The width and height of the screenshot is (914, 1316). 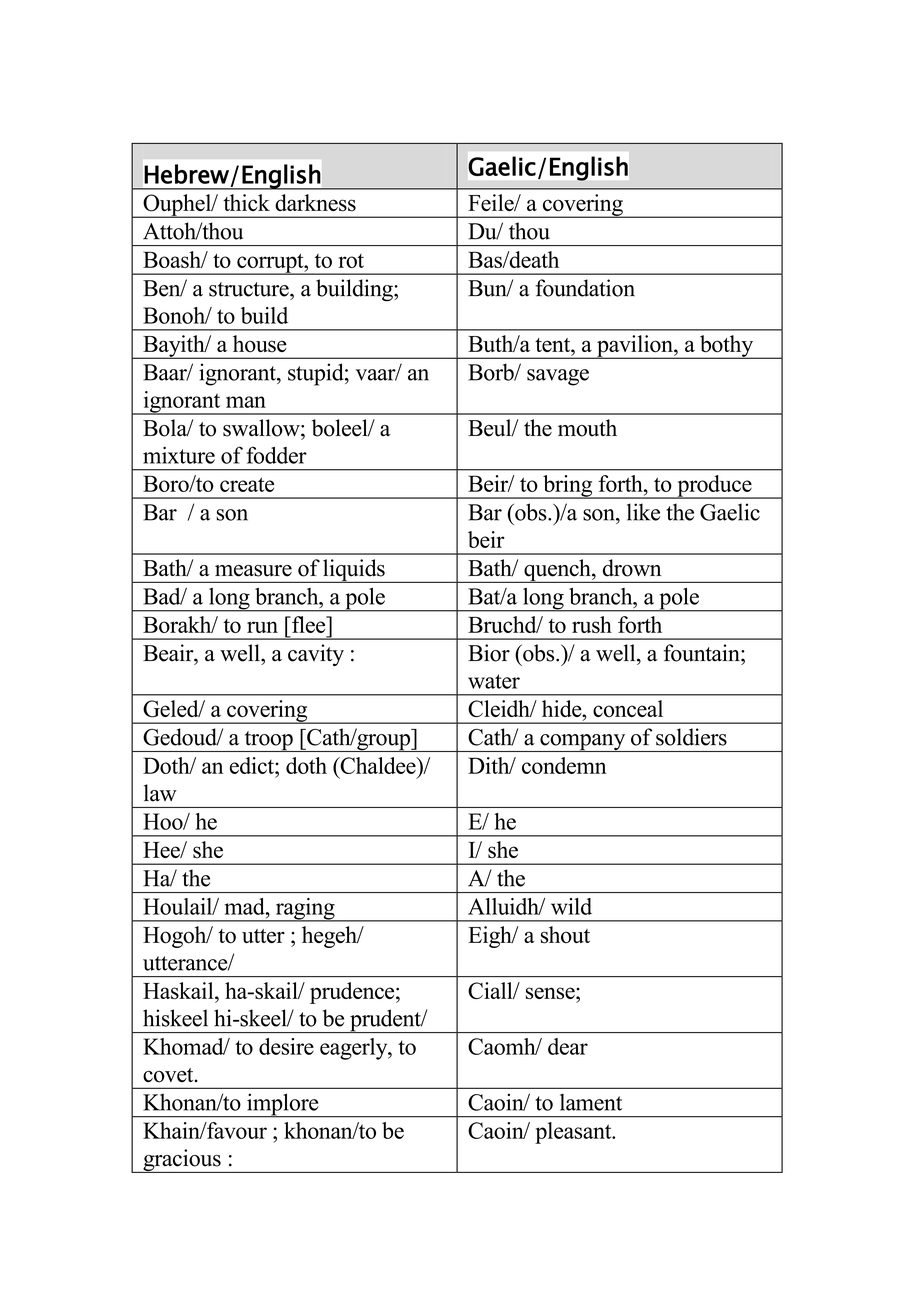 What do you see at coordinates (568, 487) in the screenshot?
I see `bring` at bounding box center [568, 487].
